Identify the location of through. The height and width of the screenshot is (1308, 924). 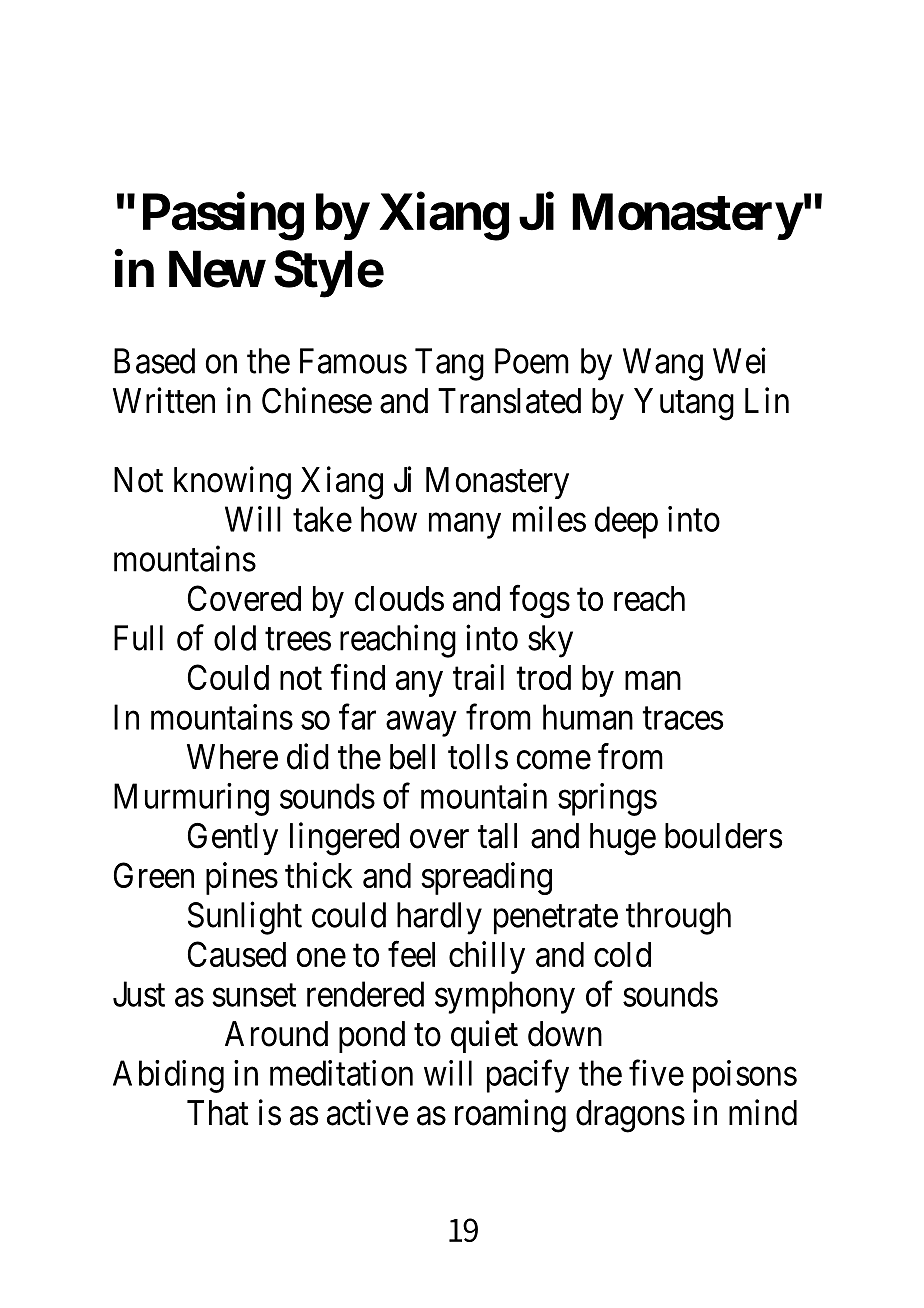
(678, 918).
